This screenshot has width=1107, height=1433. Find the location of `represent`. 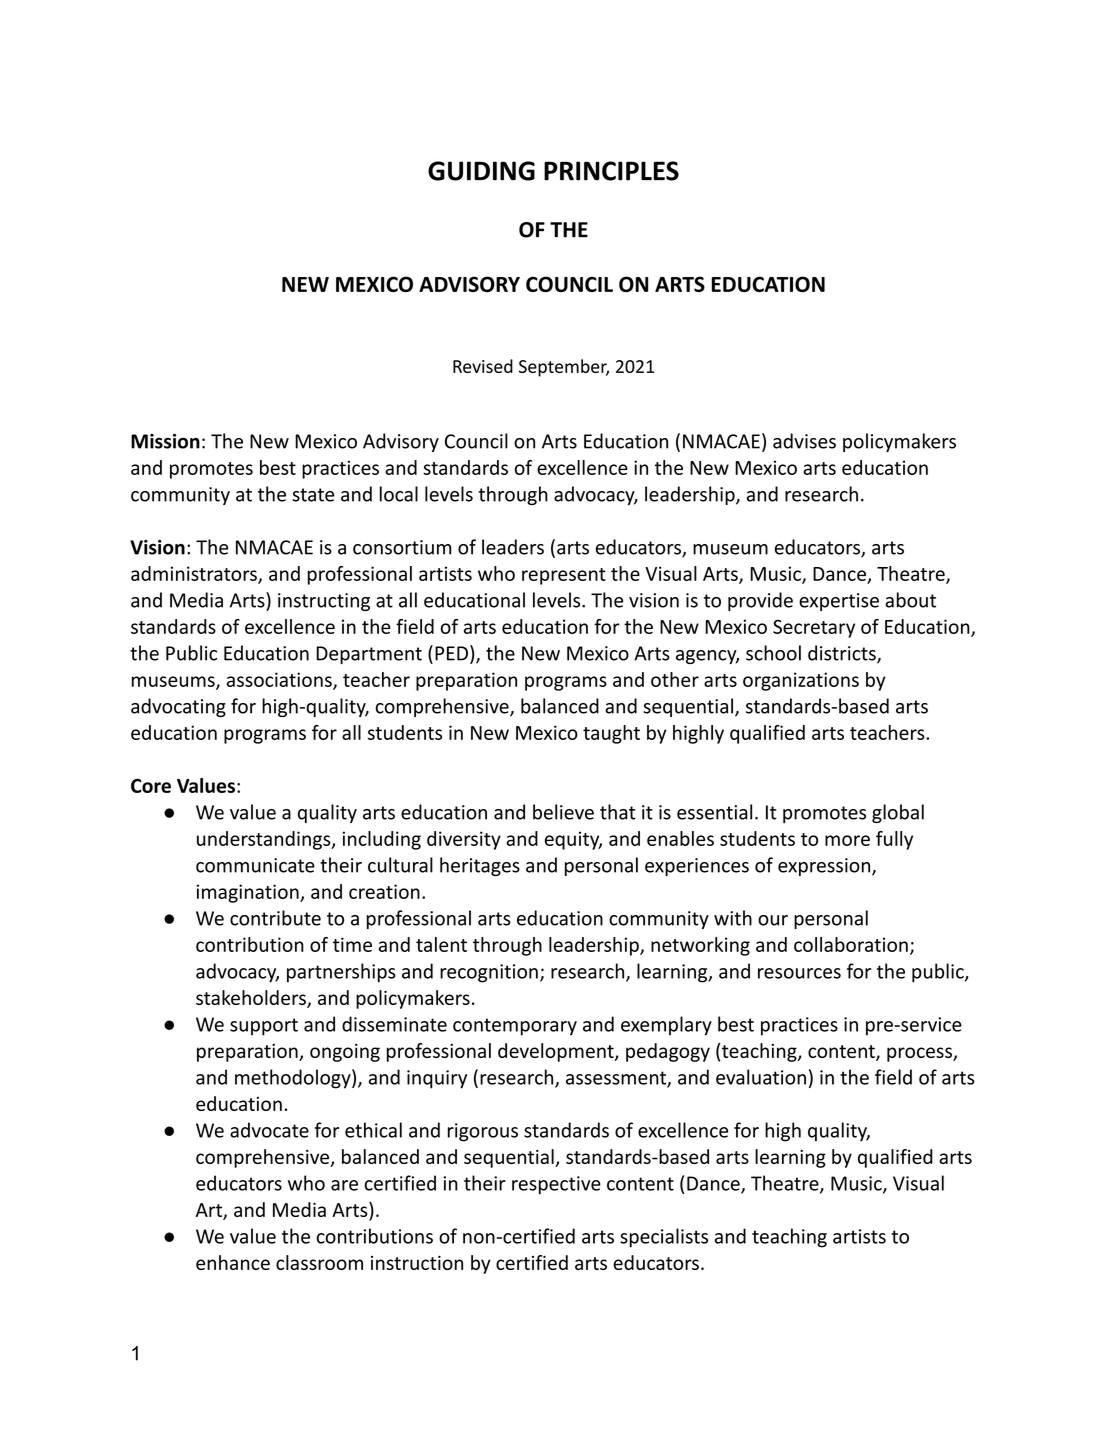

represent is located at coordinates (564, 576).
